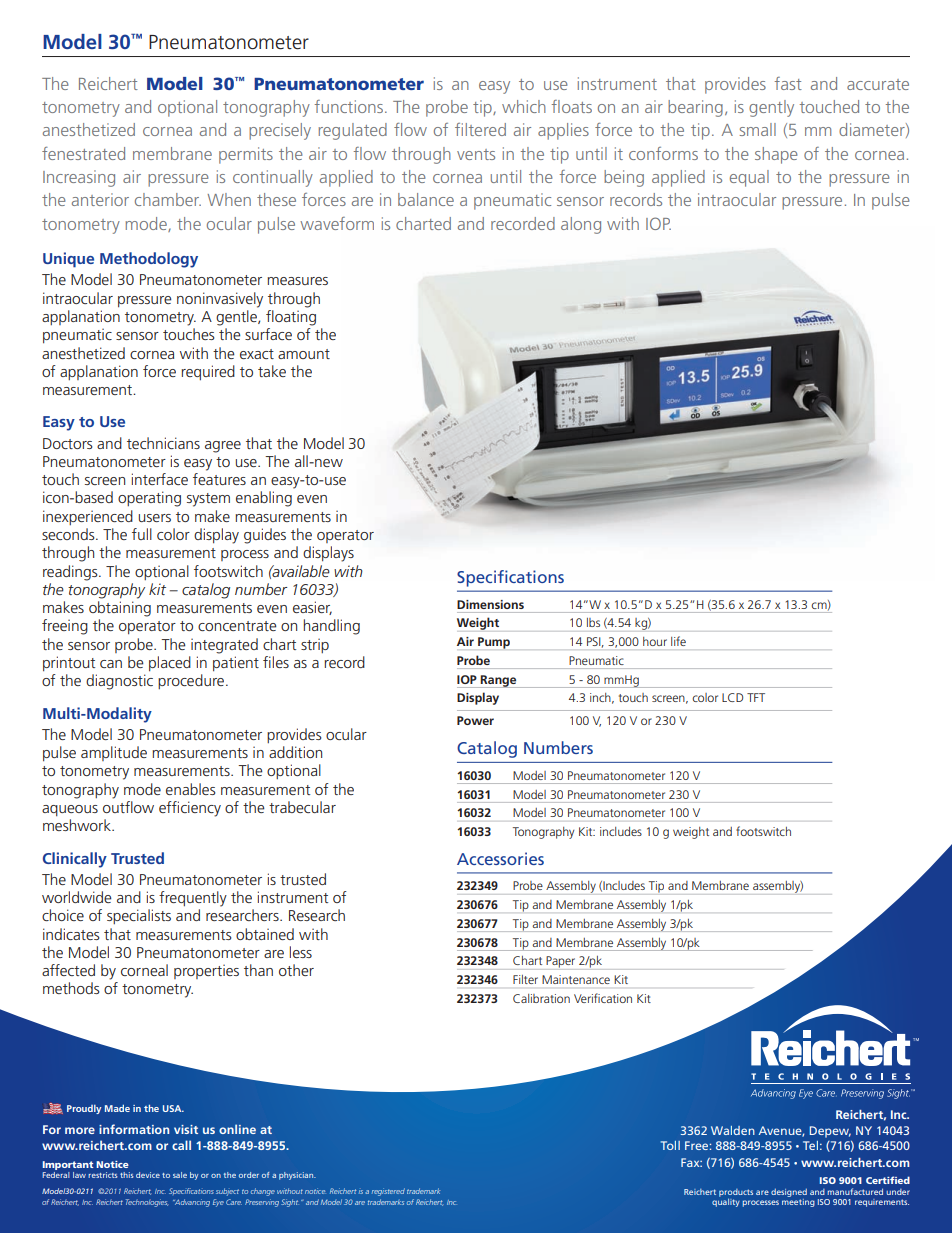 This screenshot has height=1233, width=952. What do you see at coordinates (524, 106) in the screenshot?
I see `which` at bounding box center [524, 106].
